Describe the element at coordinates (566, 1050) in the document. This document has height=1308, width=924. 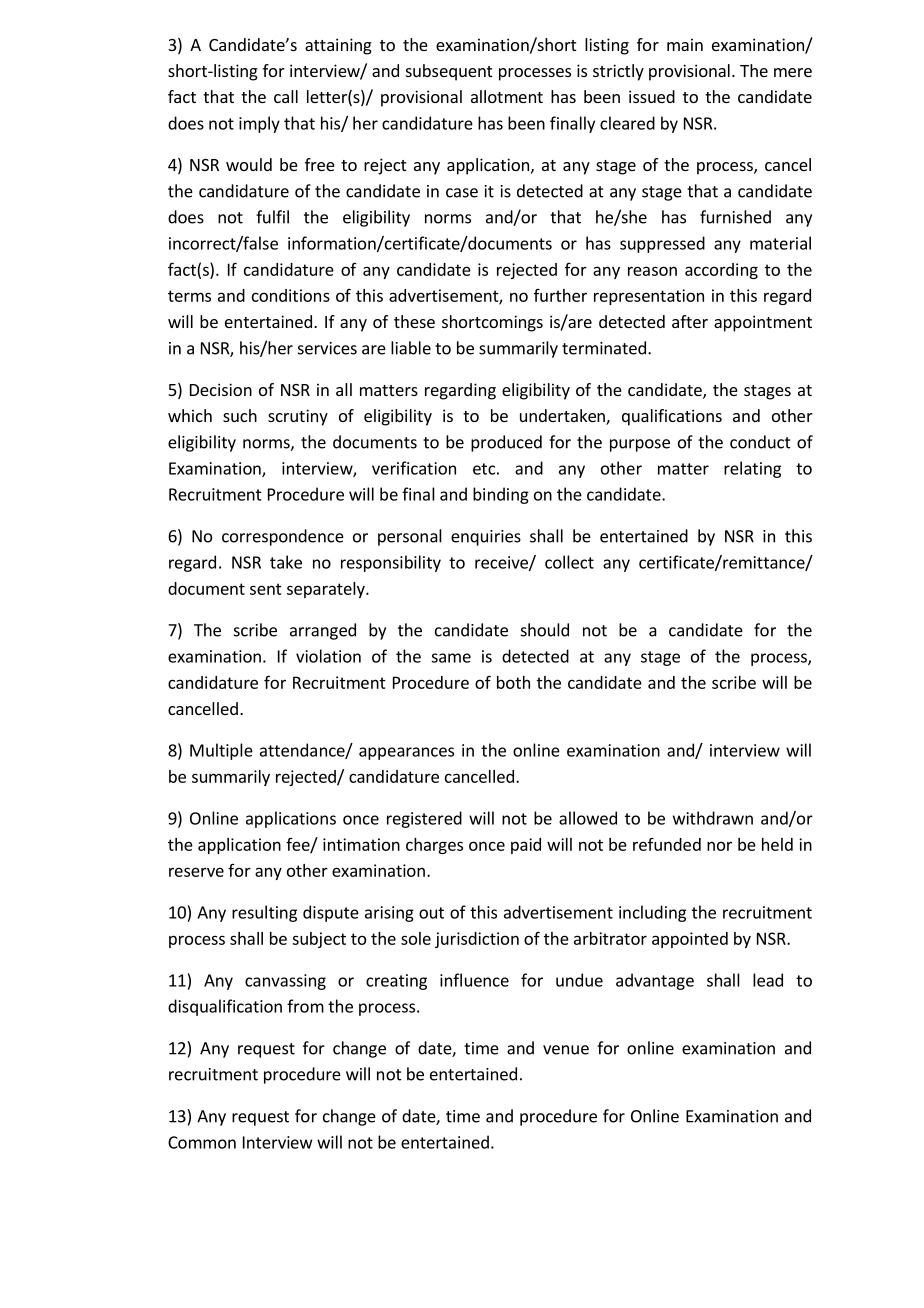
I see `venue` at that location.
